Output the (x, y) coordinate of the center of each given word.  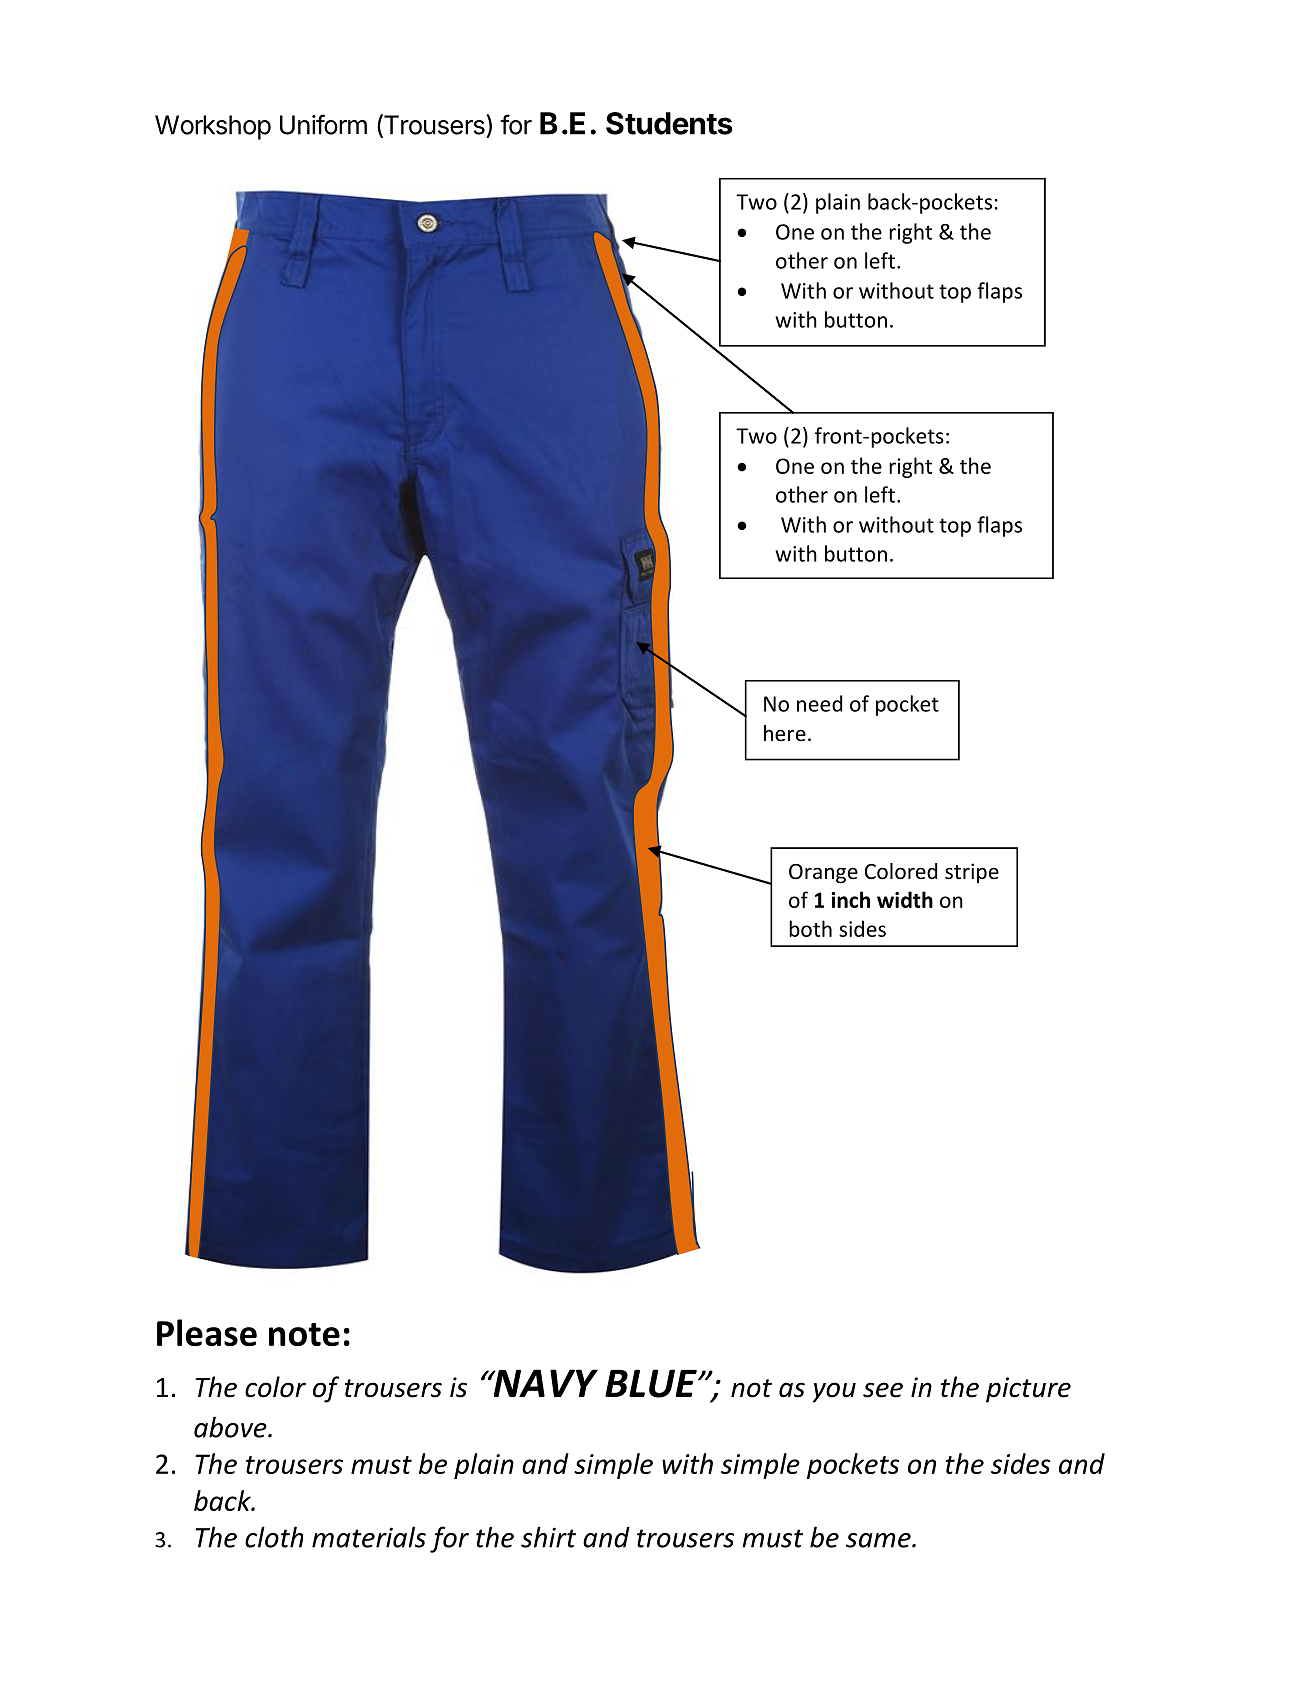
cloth (274, 1537)
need (819, 703)
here (785, 733)
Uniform (323, 124)
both (810, 928)
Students (669, 123)
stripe (972, 873)
